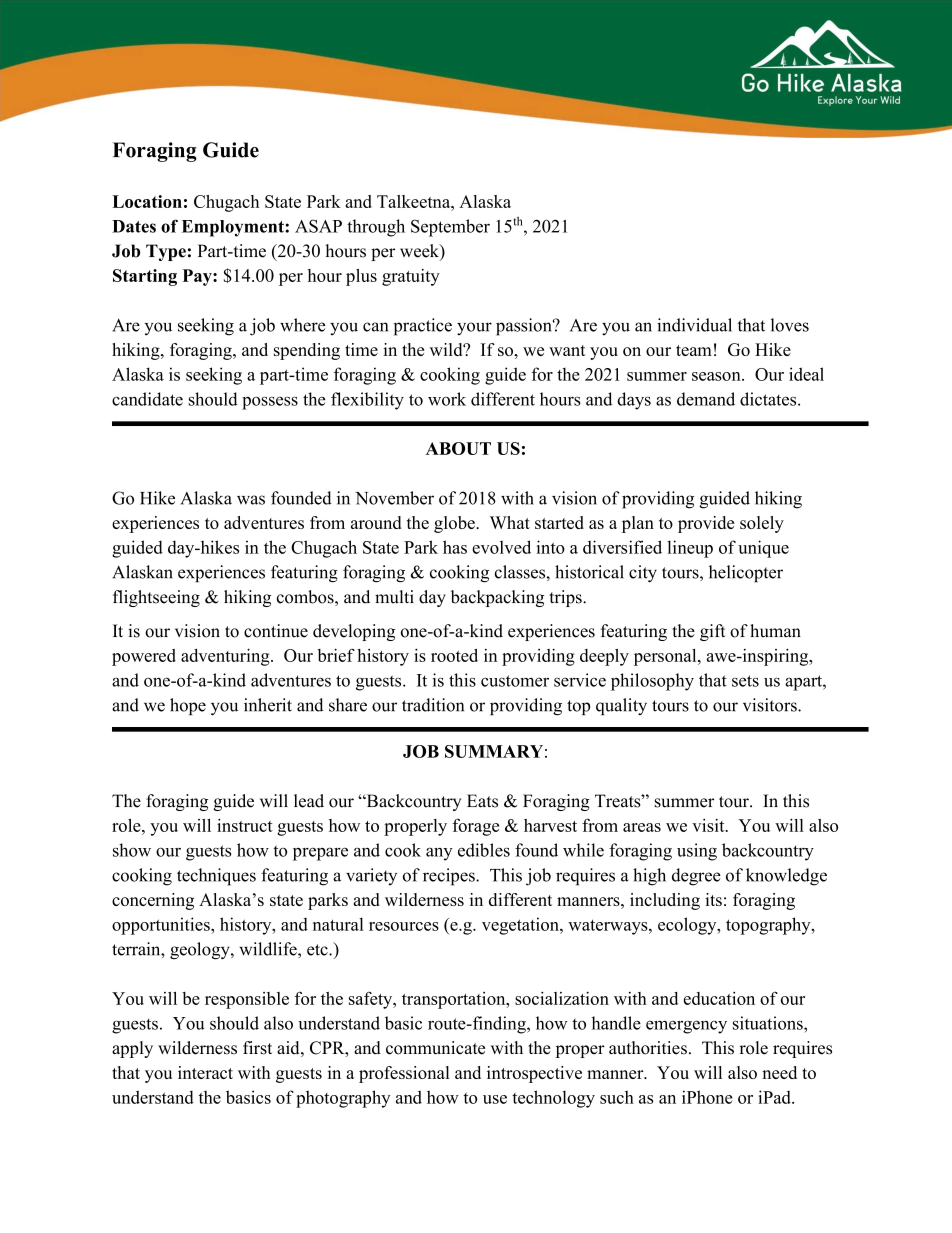 The height and width of the image is (1233, 952). I want to click on demand, so click(706, 399).
